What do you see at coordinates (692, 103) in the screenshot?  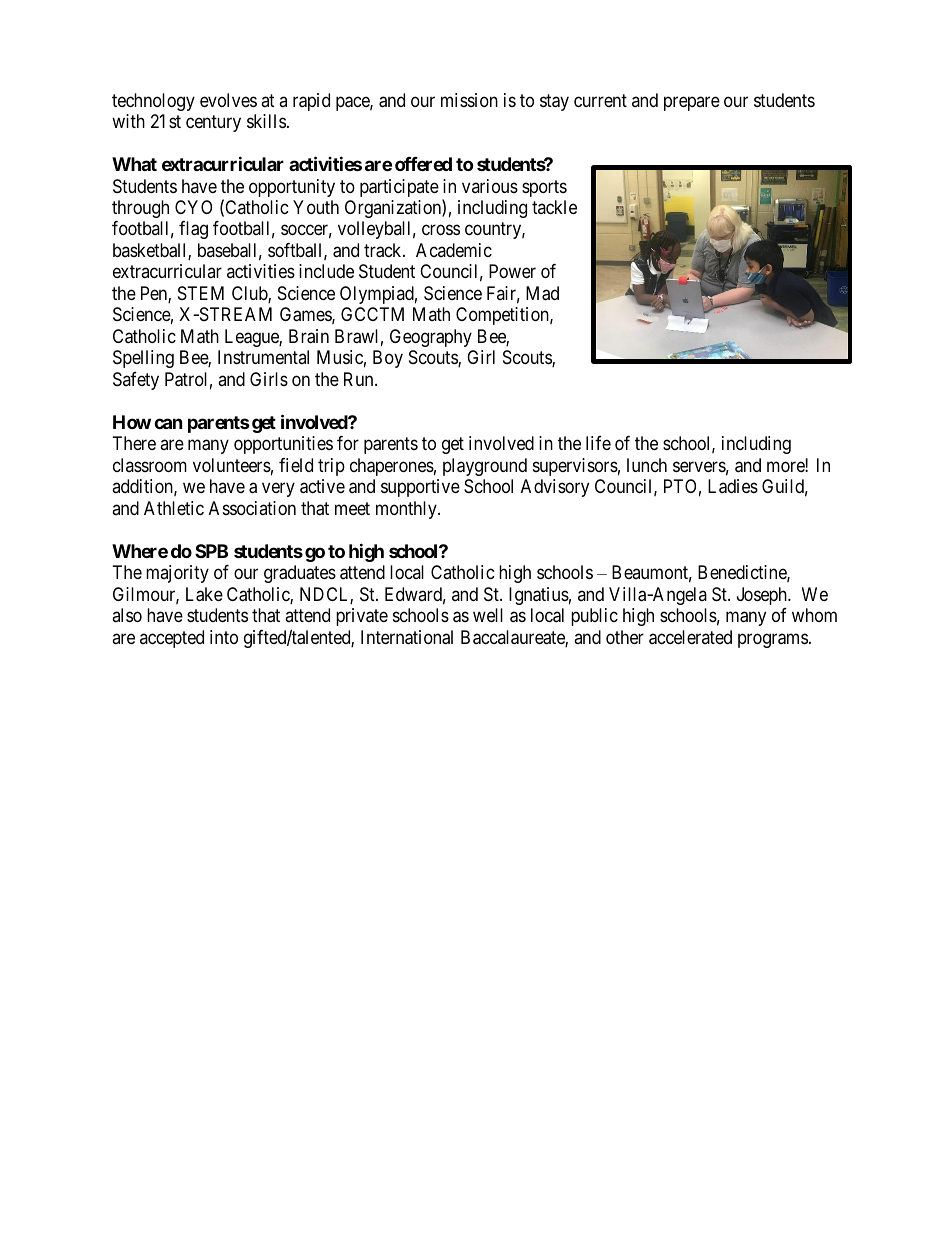 I see `prepare` at bounding box center [692, 103].
